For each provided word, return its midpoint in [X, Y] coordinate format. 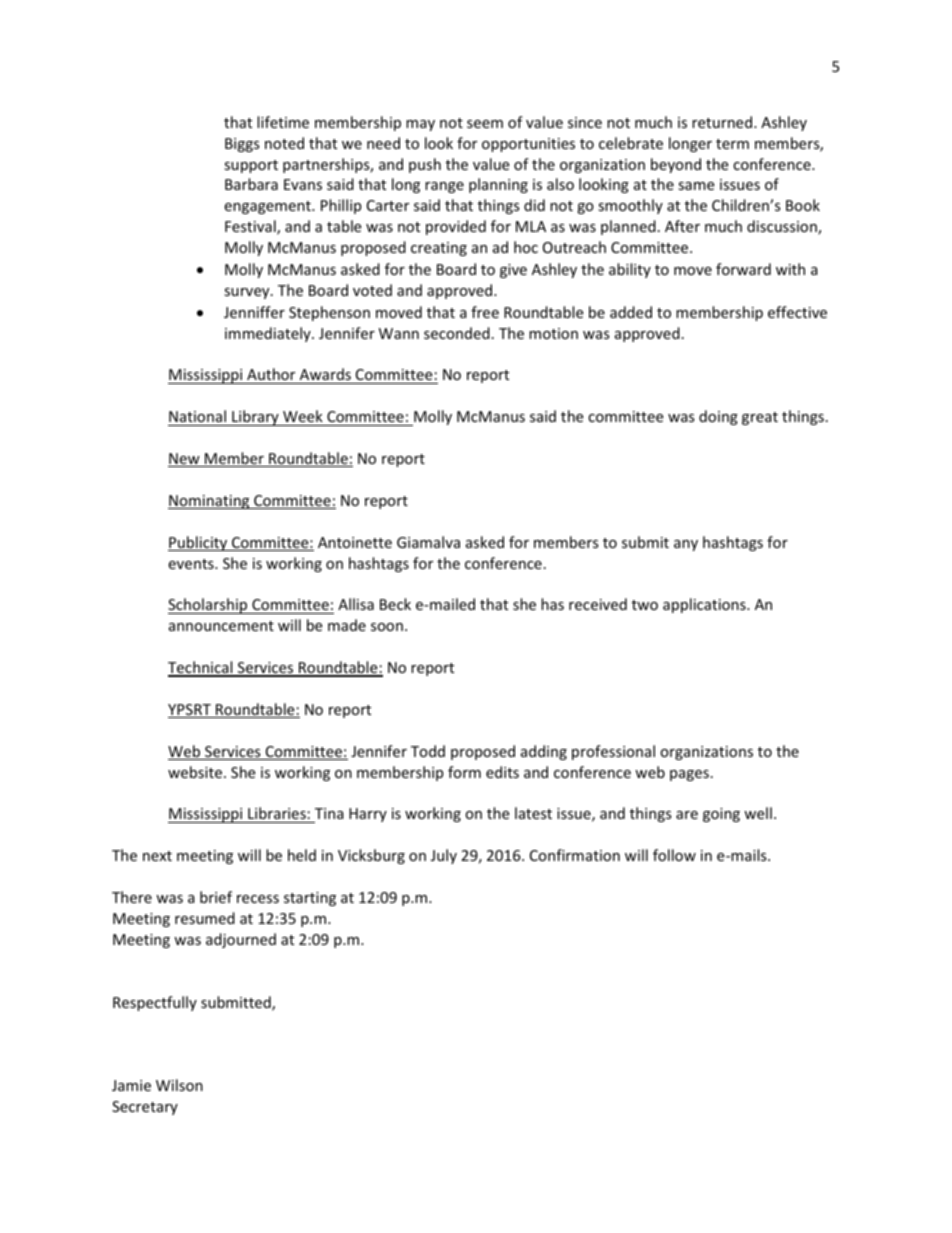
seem [485, 124]
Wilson [179, 1085]
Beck [395, 604]
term [732, 144]
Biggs [242, 145]
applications [705, 605]
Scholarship [209, 606]
